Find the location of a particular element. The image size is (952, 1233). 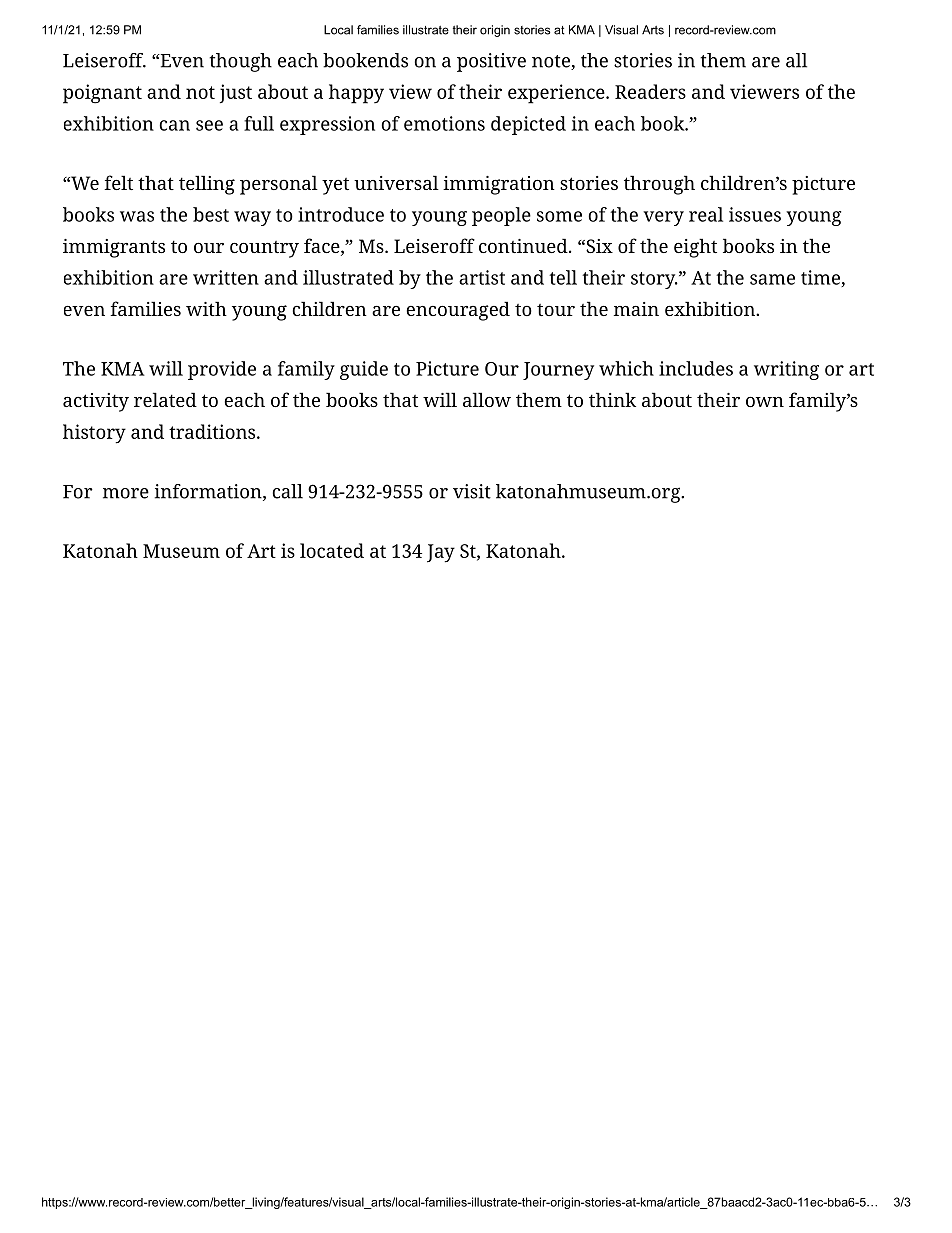

positive is located at coordinates (491, 62).
